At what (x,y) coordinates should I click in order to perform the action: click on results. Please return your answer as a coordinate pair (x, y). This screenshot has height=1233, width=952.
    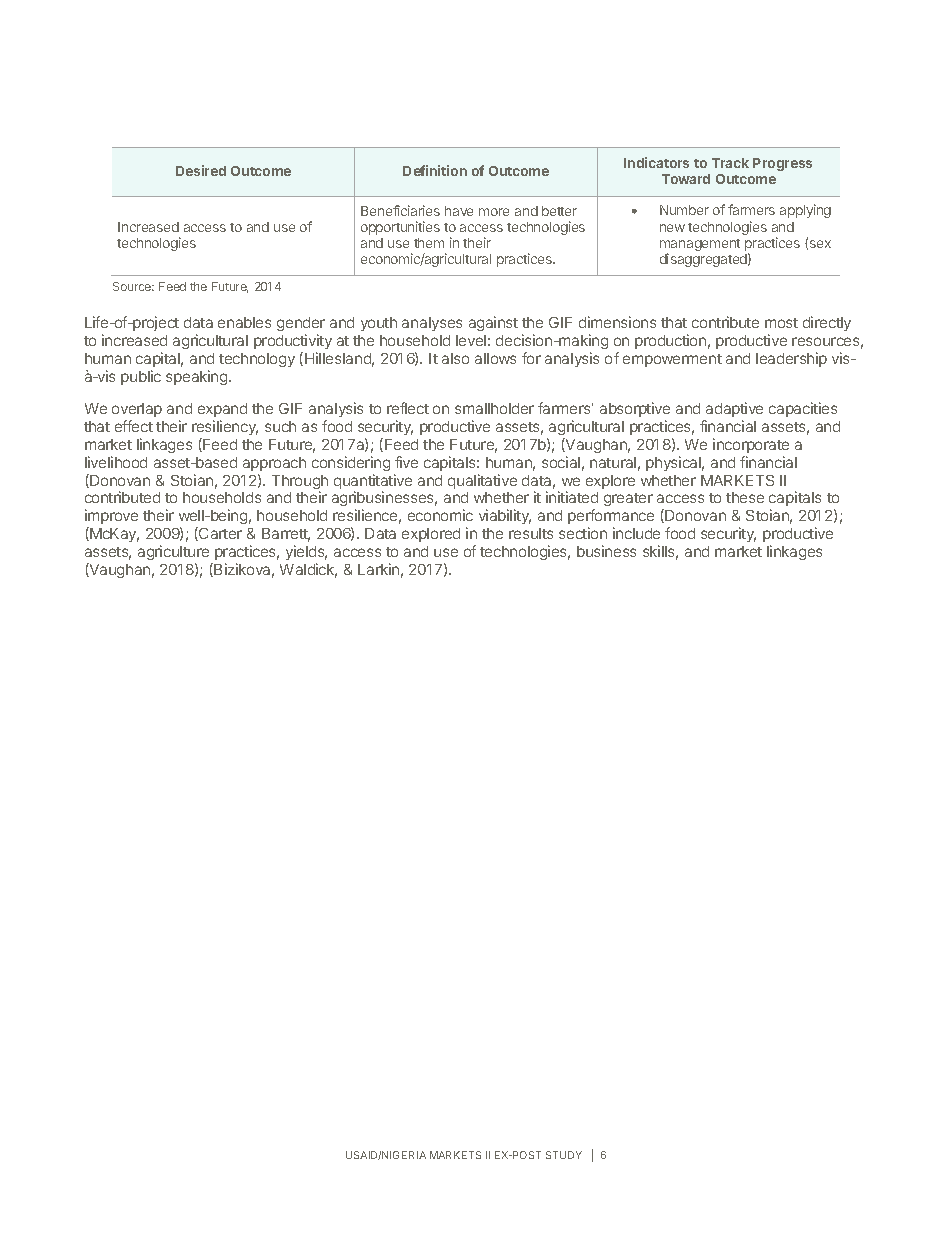
    Looking at the image, I should click on (531, 533).
